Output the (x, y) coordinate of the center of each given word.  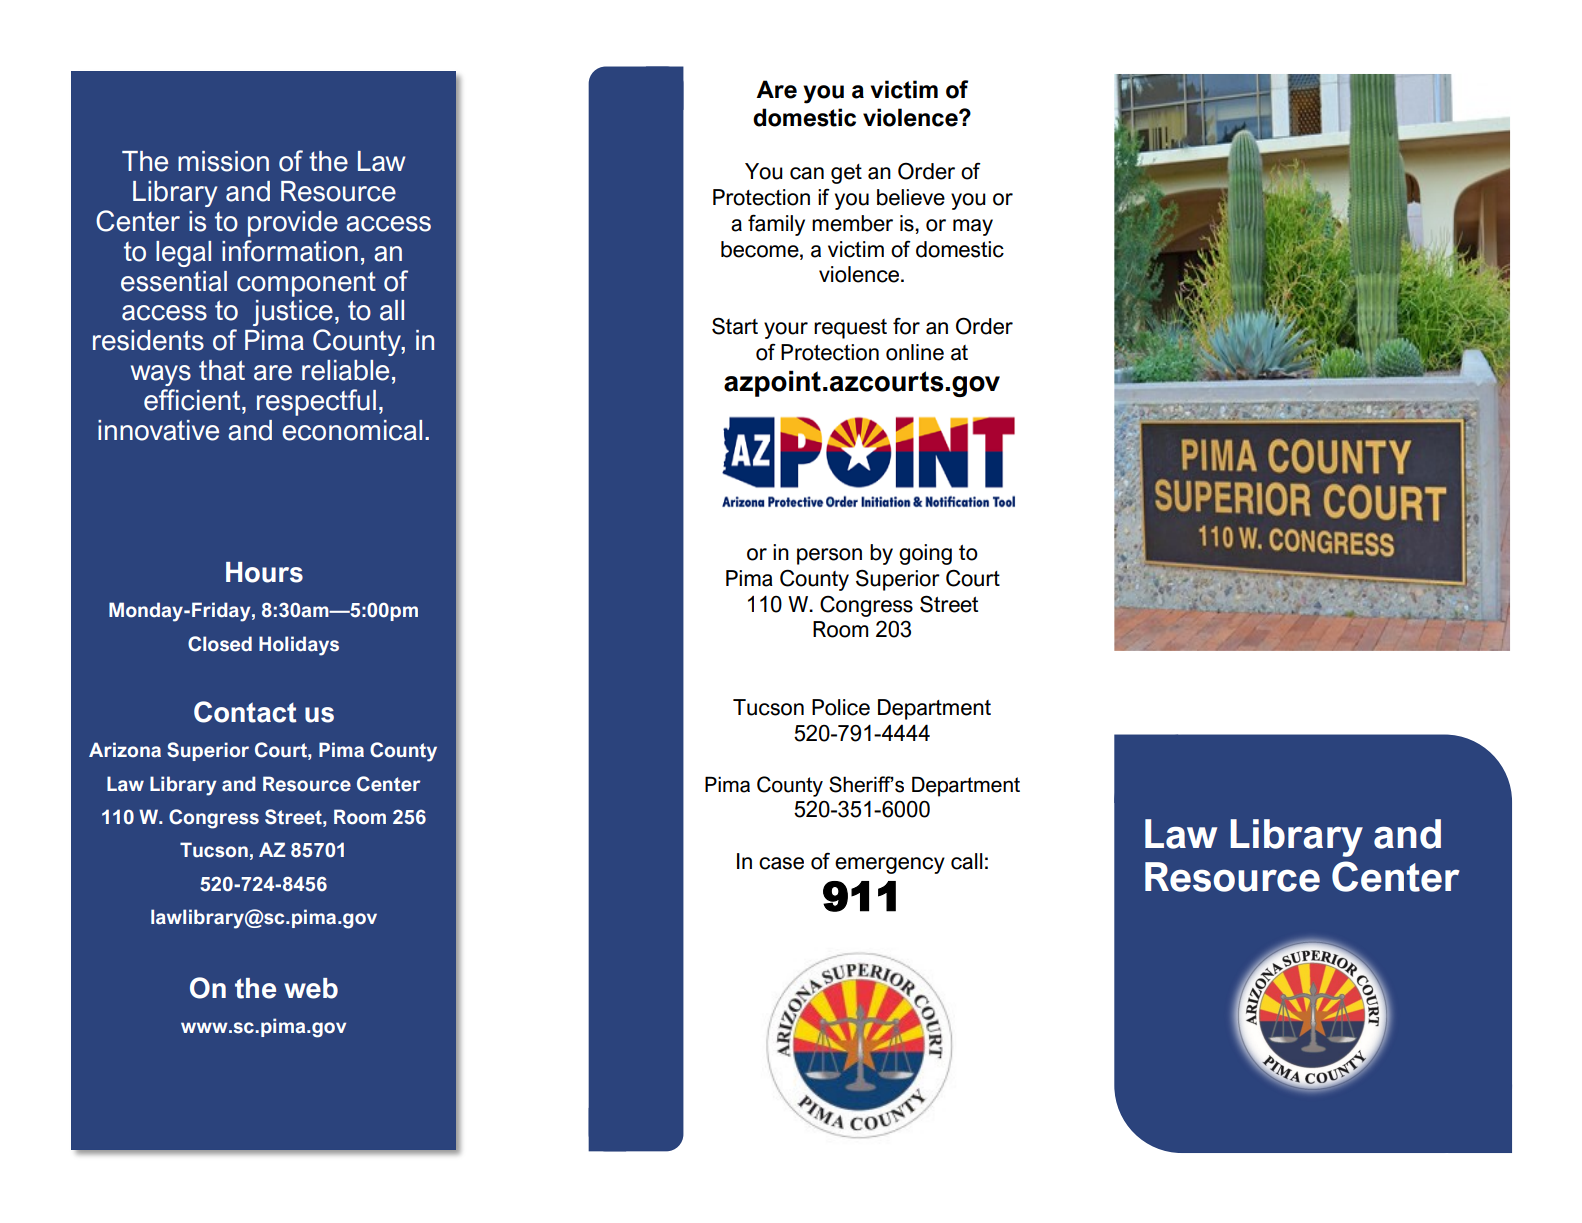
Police (841, 707)
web (311, 988)
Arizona (125, 750)
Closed (220, 644)
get (846, 174)
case (781, 863)
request (850, 329)
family (776, 225)
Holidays (299, 646)
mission (223, 161)
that (222, 370)
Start (735, 326)
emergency (890, 865)
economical (352, 430)
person (829, 556)
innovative (158, 430)
